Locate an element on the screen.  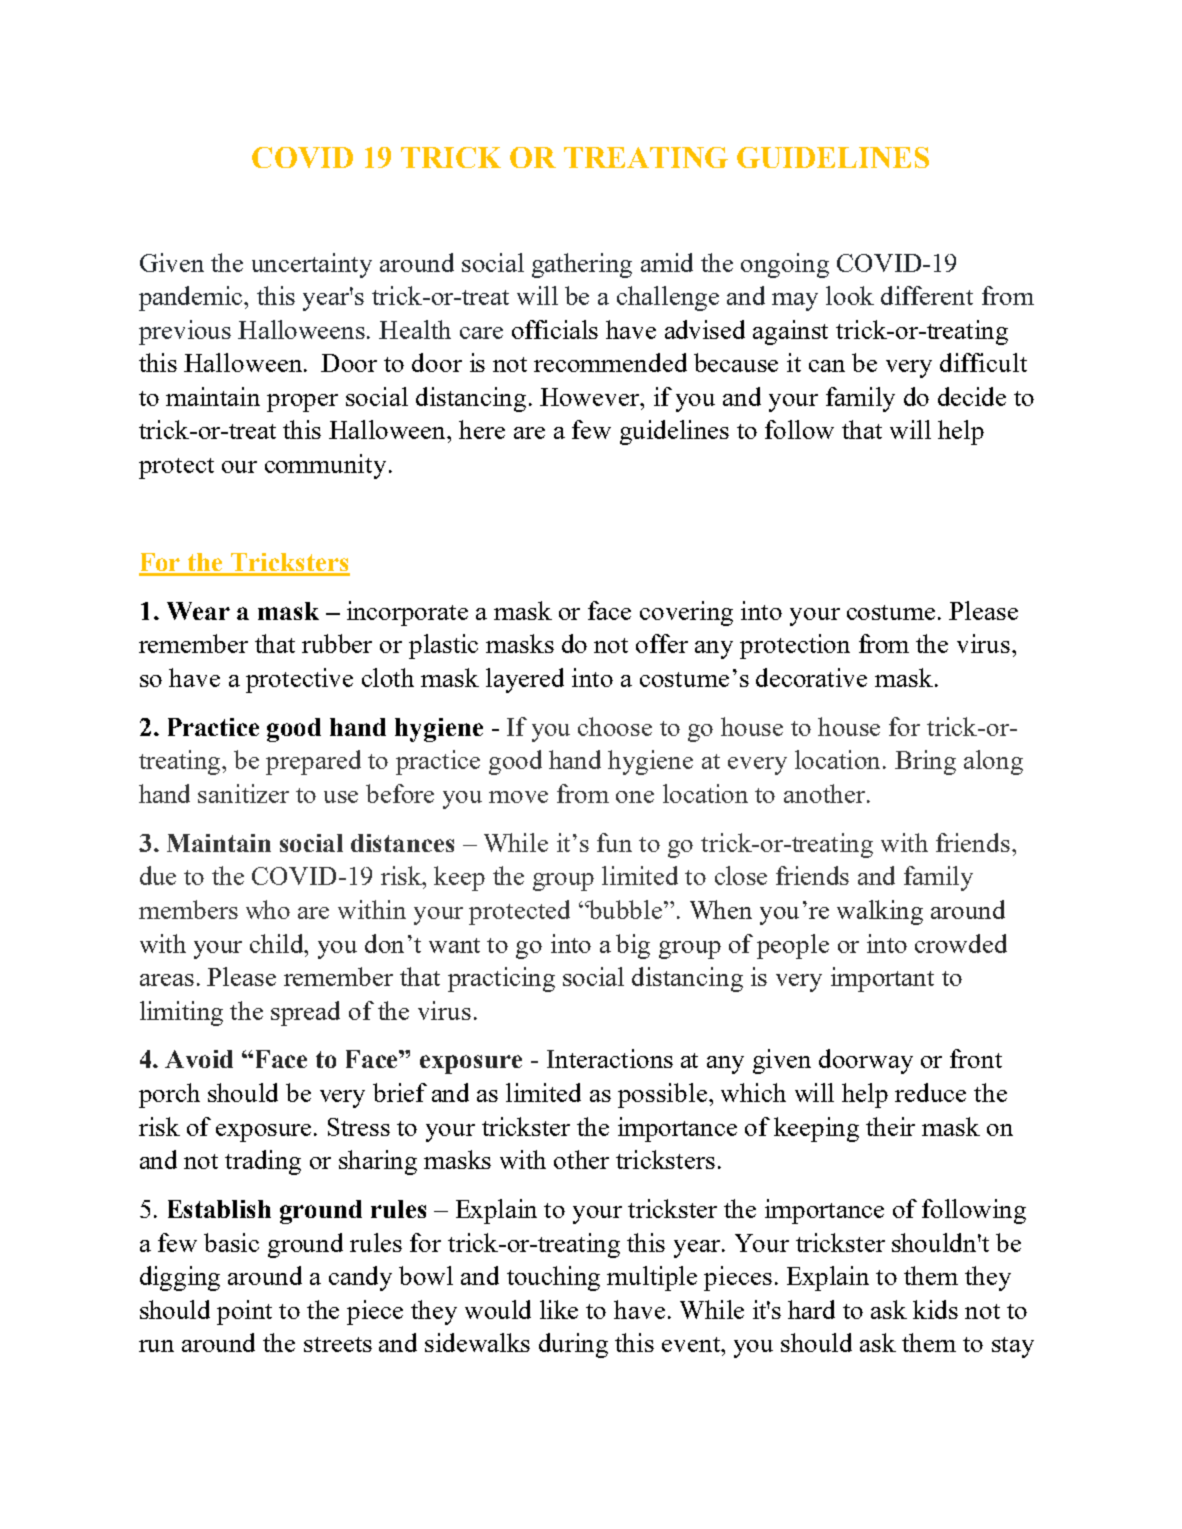
Wear is located at coordinates (198, 611).
